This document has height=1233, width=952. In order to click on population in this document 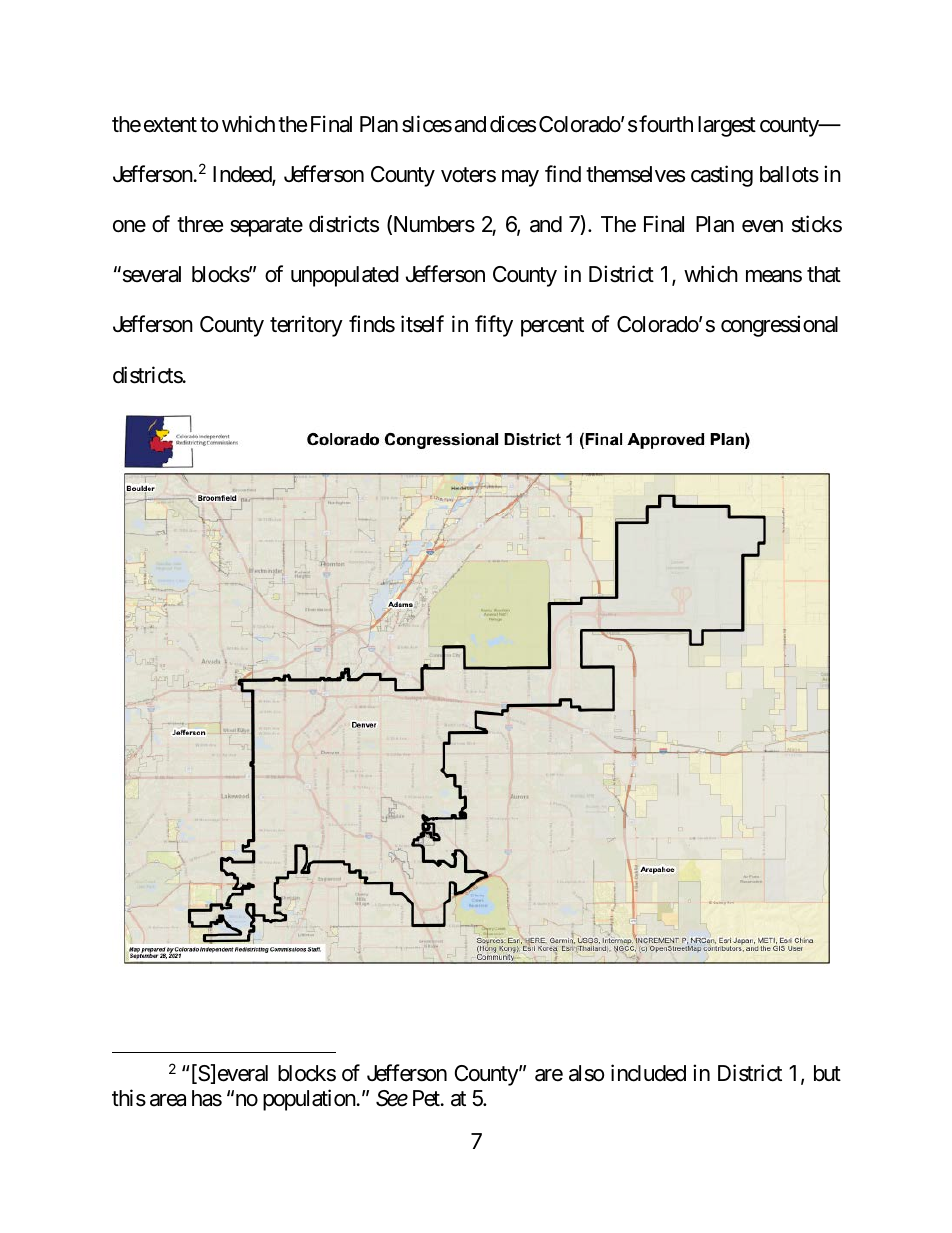, I will do `click(309, 1100)`.
